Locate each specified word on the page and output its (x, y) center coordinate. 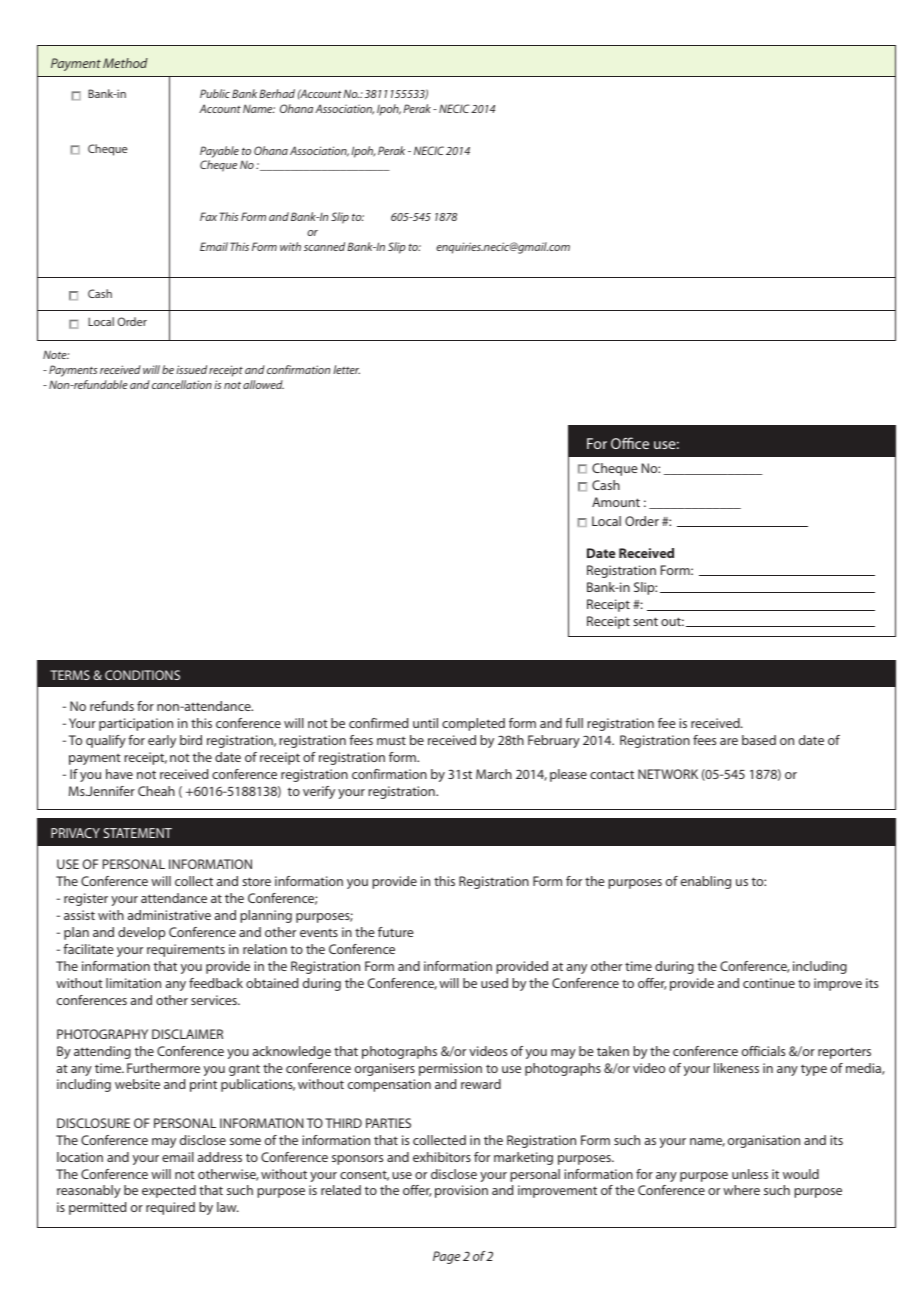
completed (473, 724)
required (170, 1208)
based (759, 740)
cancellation (182, 384)
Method (125, 63)
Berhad (277, 93)
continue (769, 983)
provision (461, 1191)
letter (346, 369)
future (396, 932)
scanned (324, 246)
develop (141, 933)
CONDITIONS (142, 675)
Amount (616, 502)
